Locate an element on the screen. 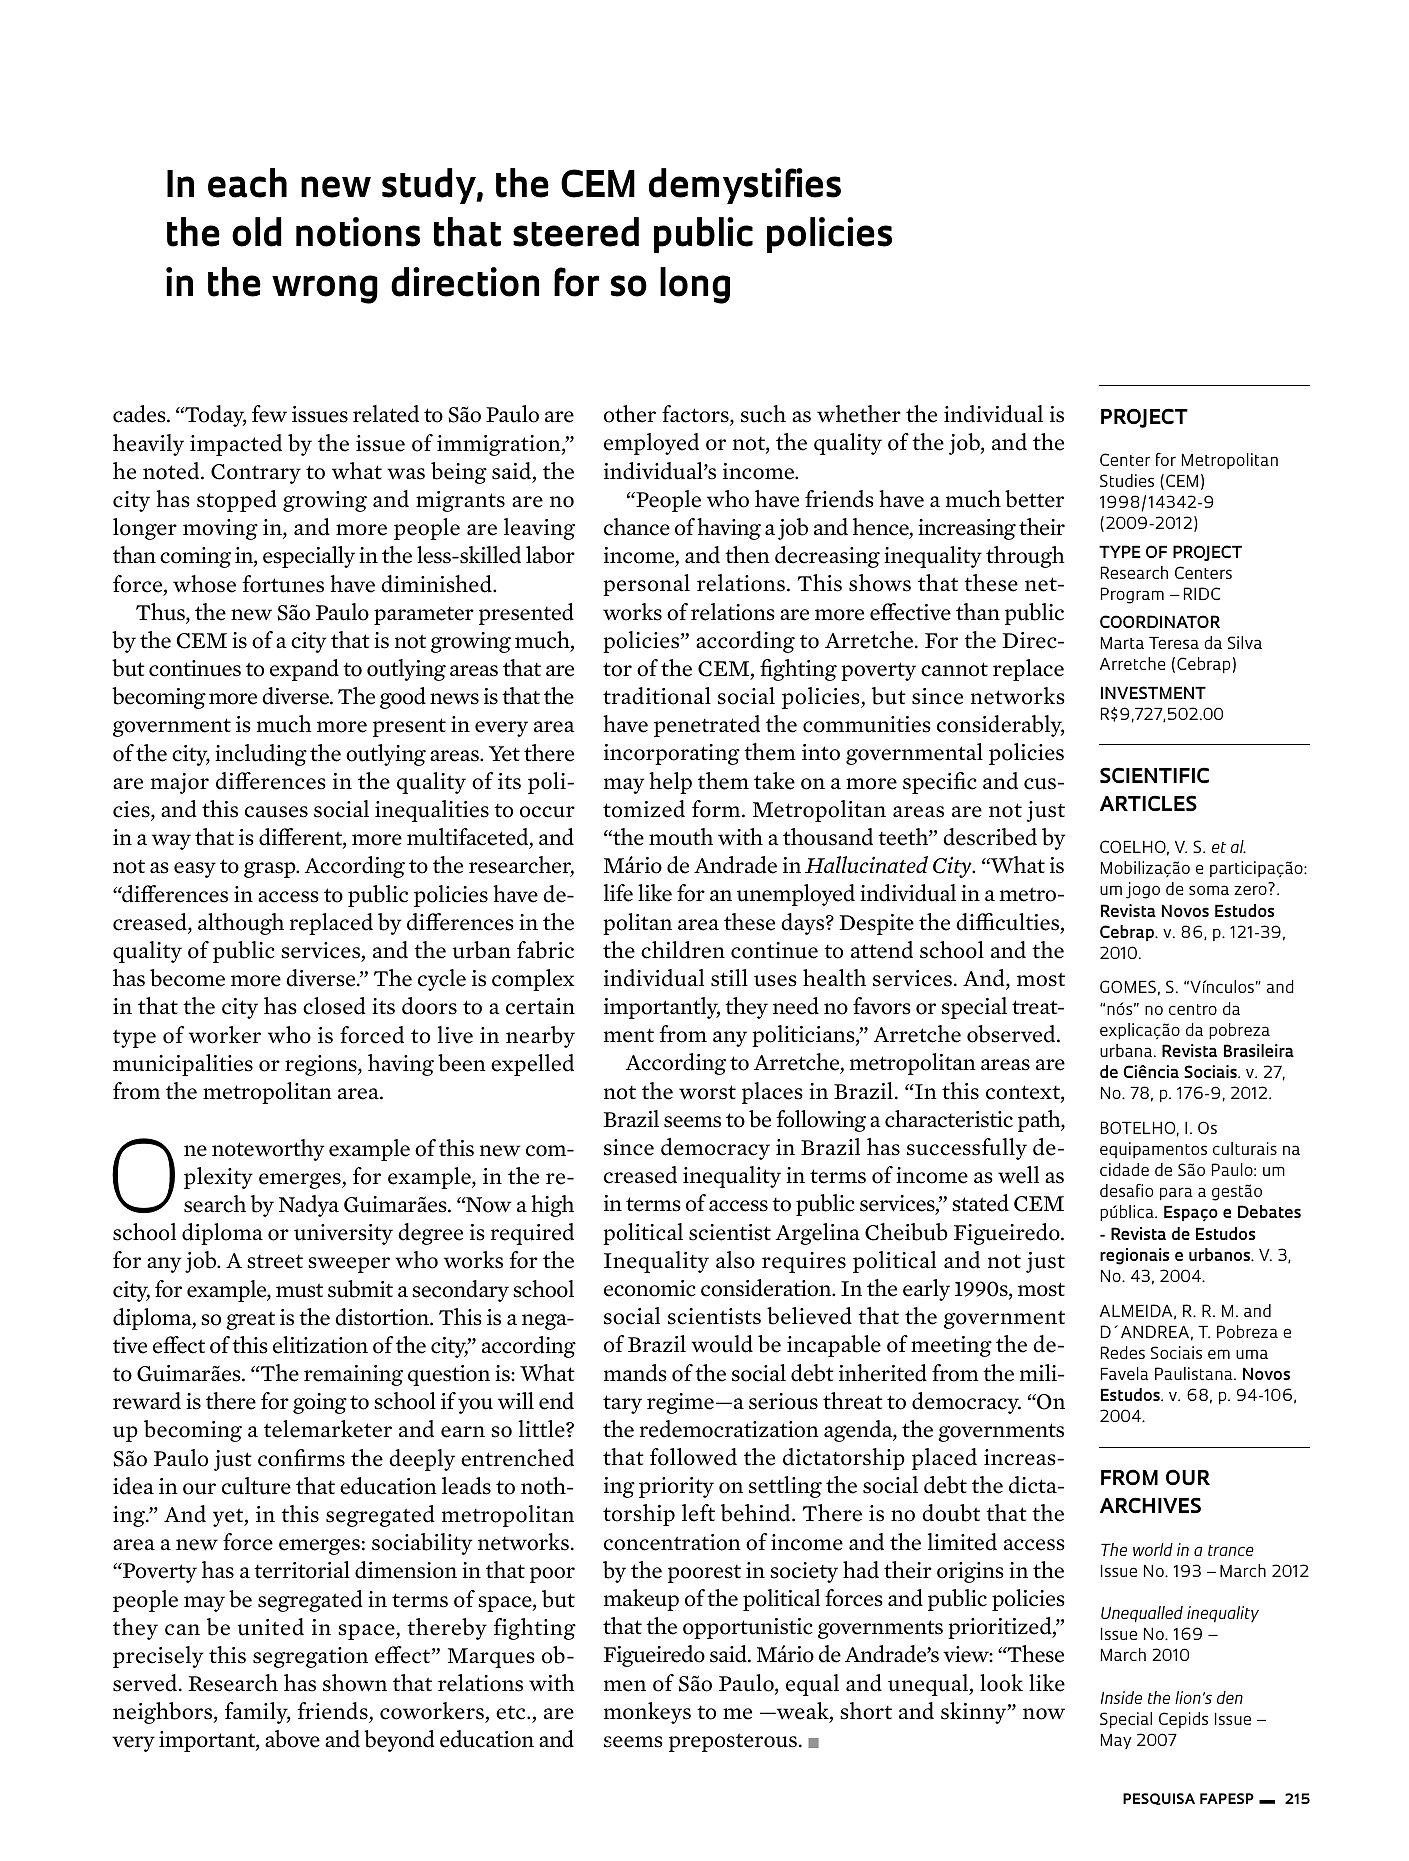  old is located at coordinates (257, 232).
